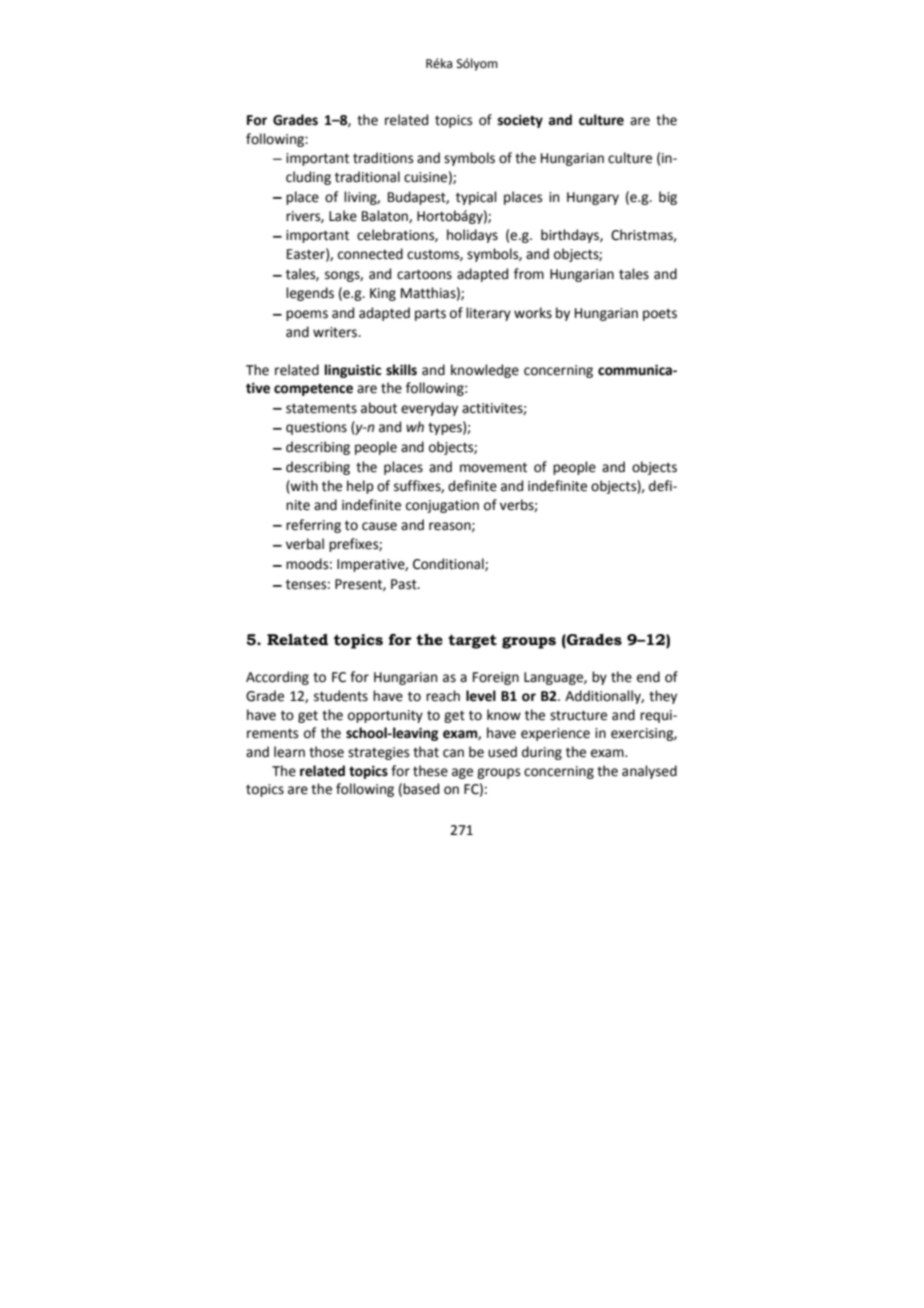 The height and width of the screenshot is (1308, 924). Describe the element at coordinates (326, 752) in the screenshot. I see `those` at that location.
